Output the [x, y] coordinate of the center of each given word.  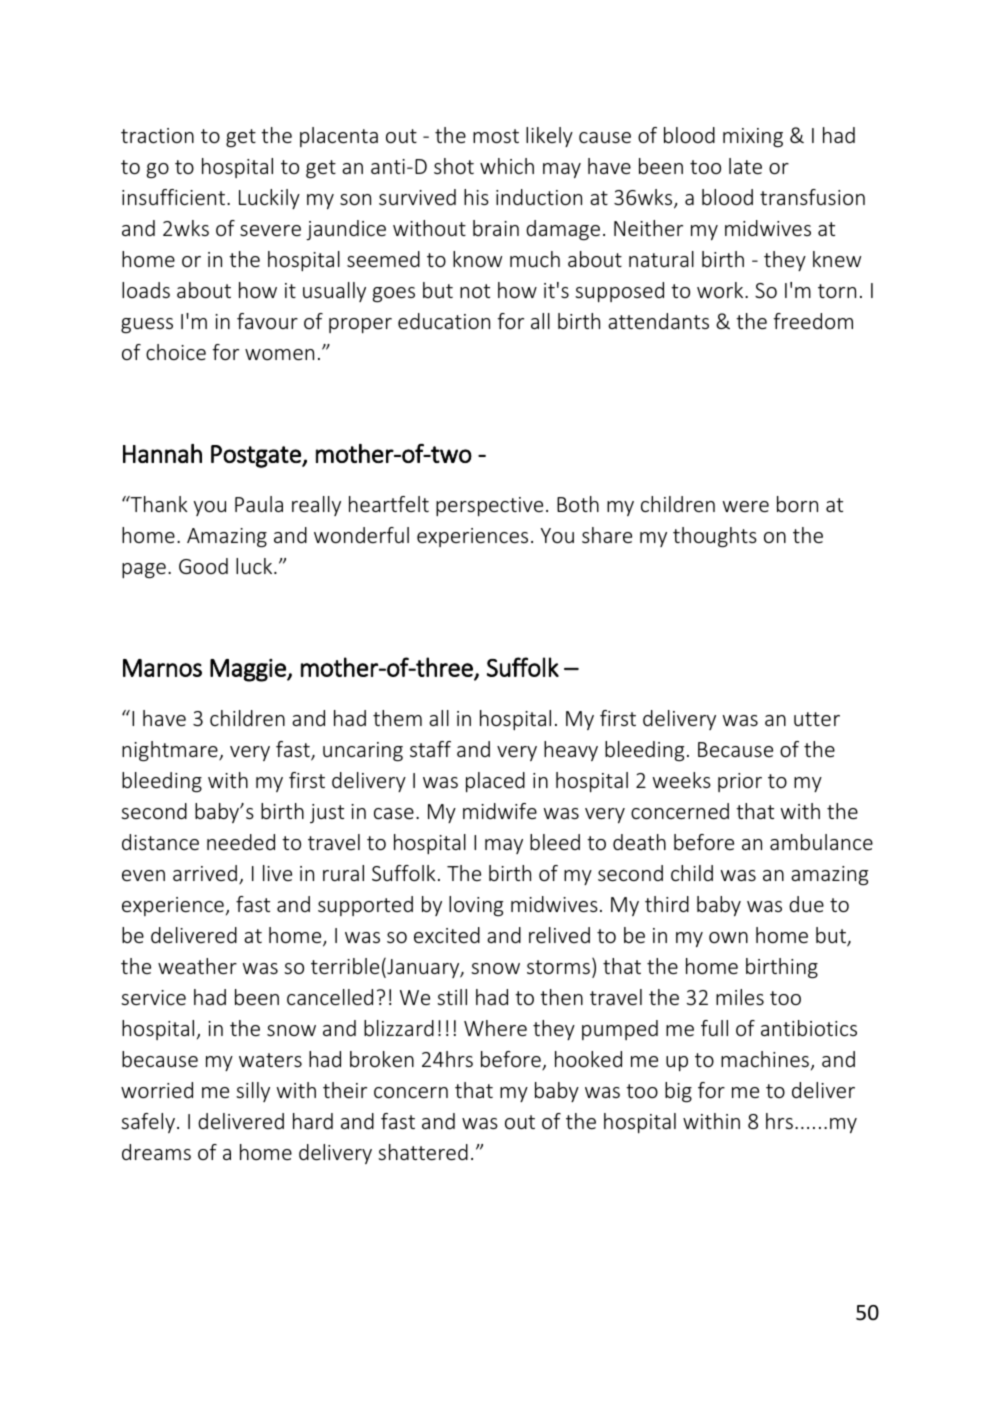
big [678, 1092]
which [507, 166]
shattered [423, 1152]
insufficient [175, 197]
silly [253, 1092]
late [745, 166]
